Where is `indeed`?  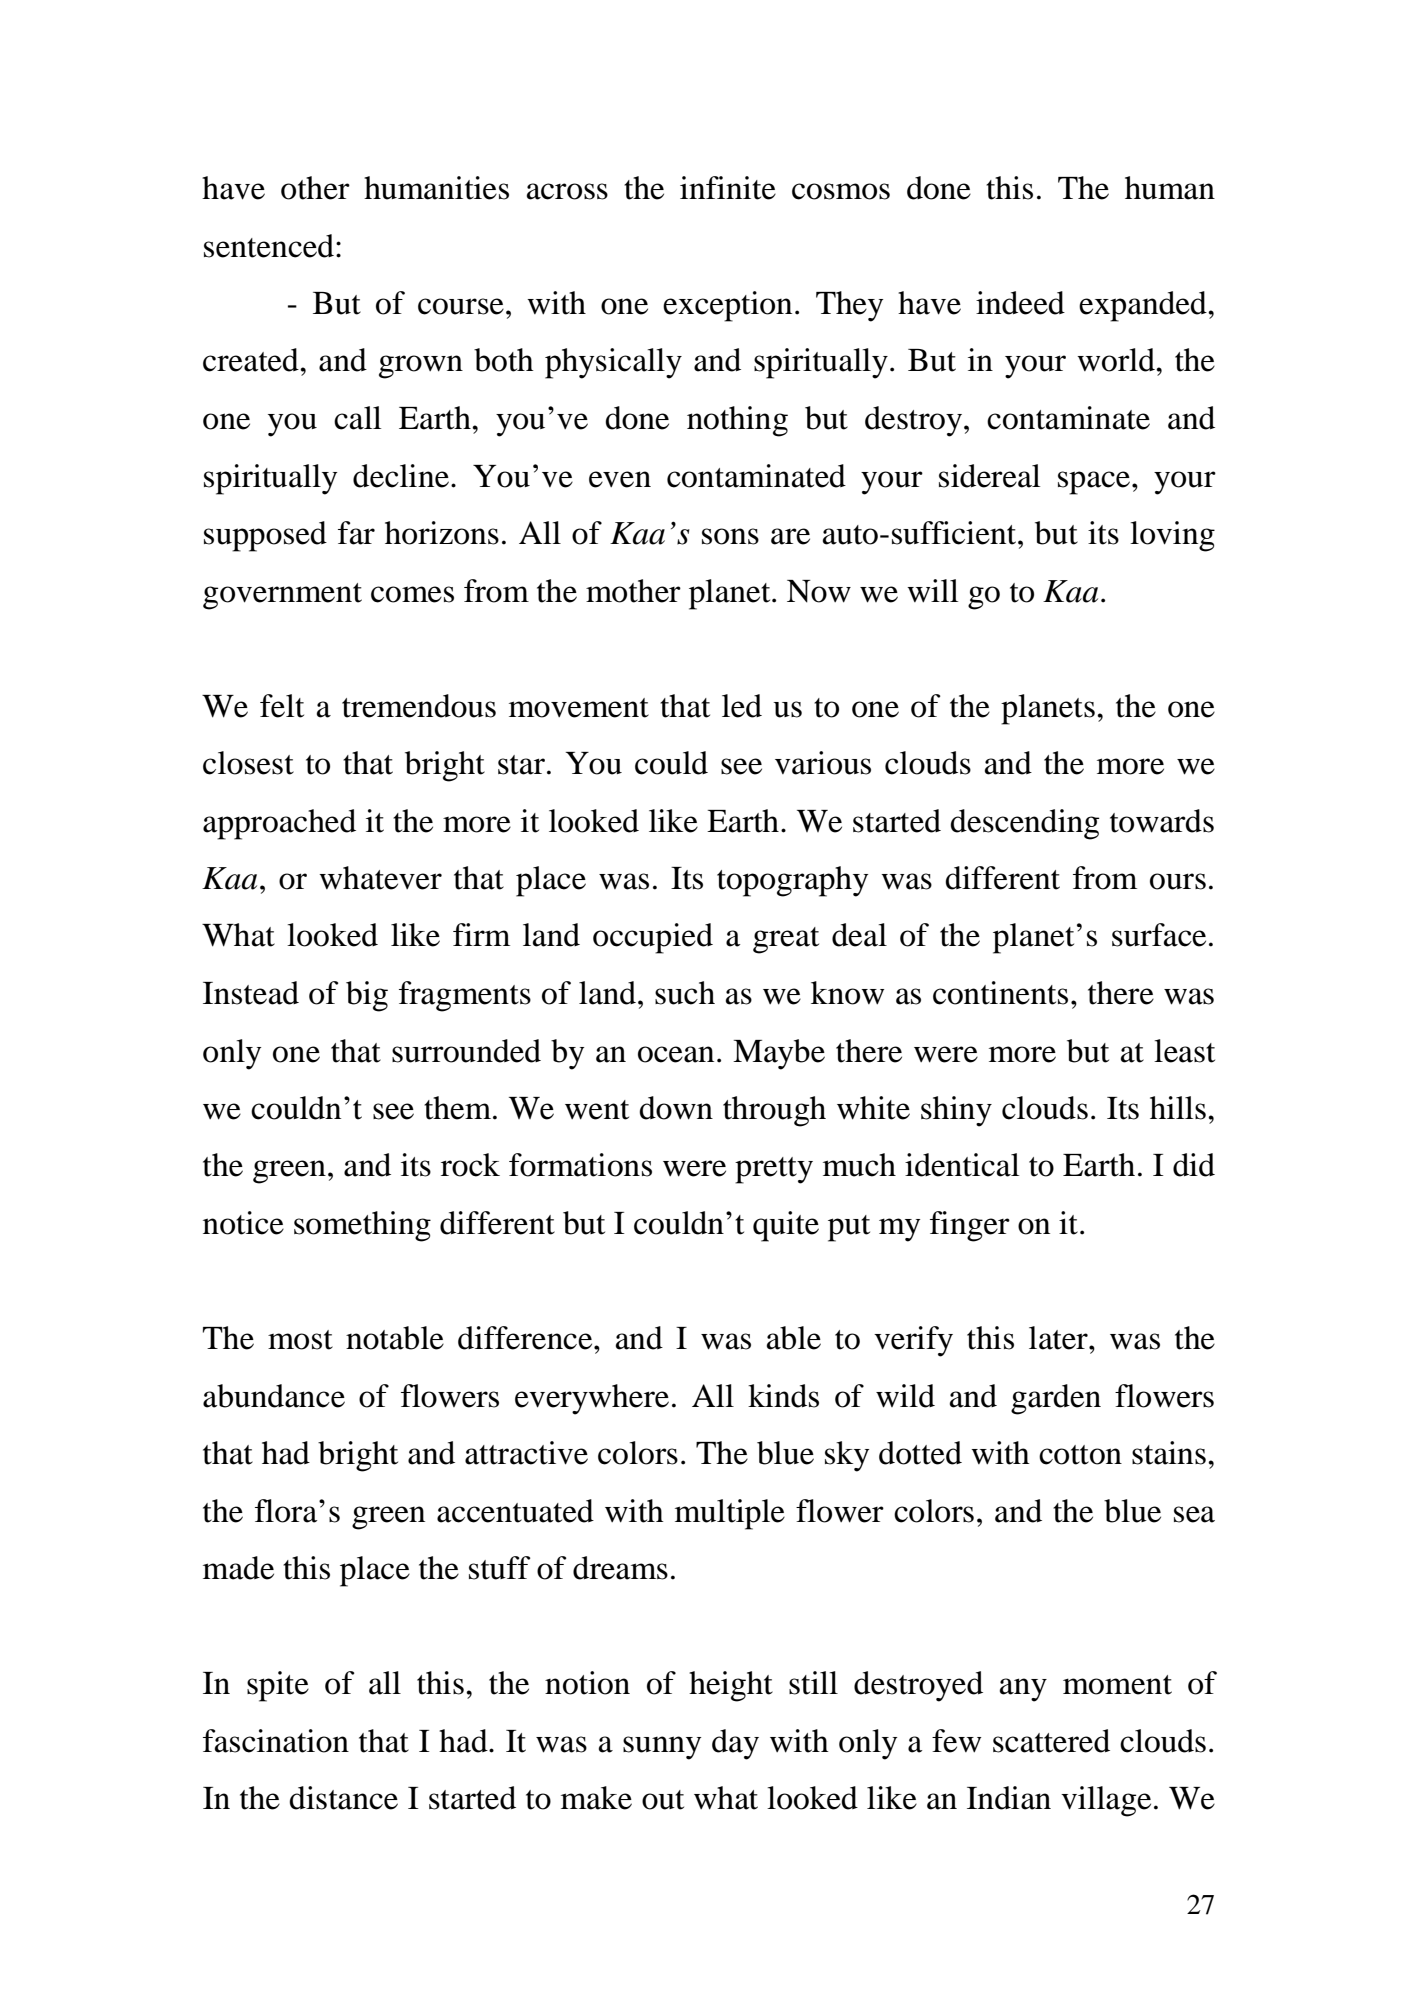 indeed is located at coordinates (1020, 303).
